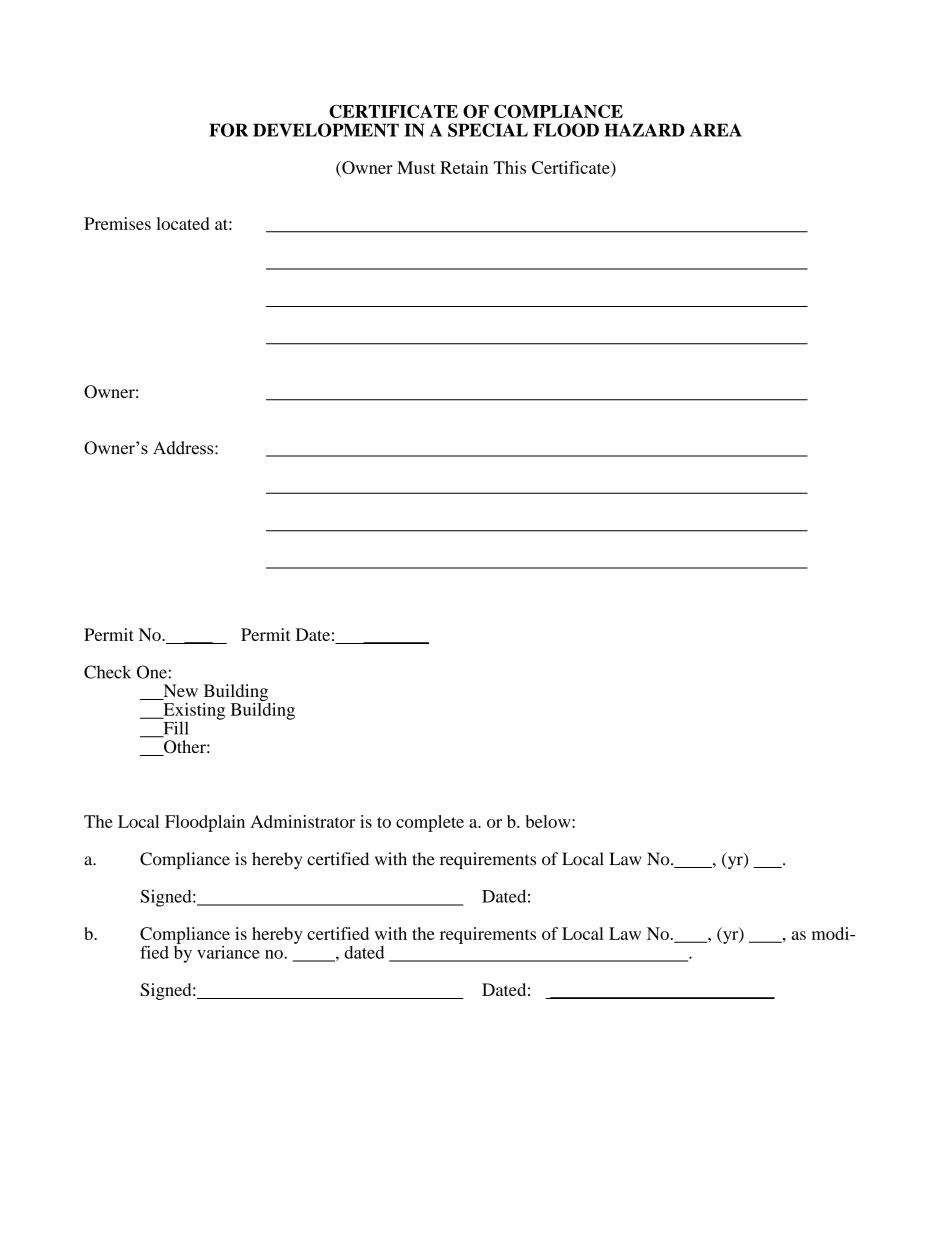 Image resolution: width=952 pixels, height=1233 pixels. Describe the element at coordinates (430, 823) in the page. I see `complete` at that location.
